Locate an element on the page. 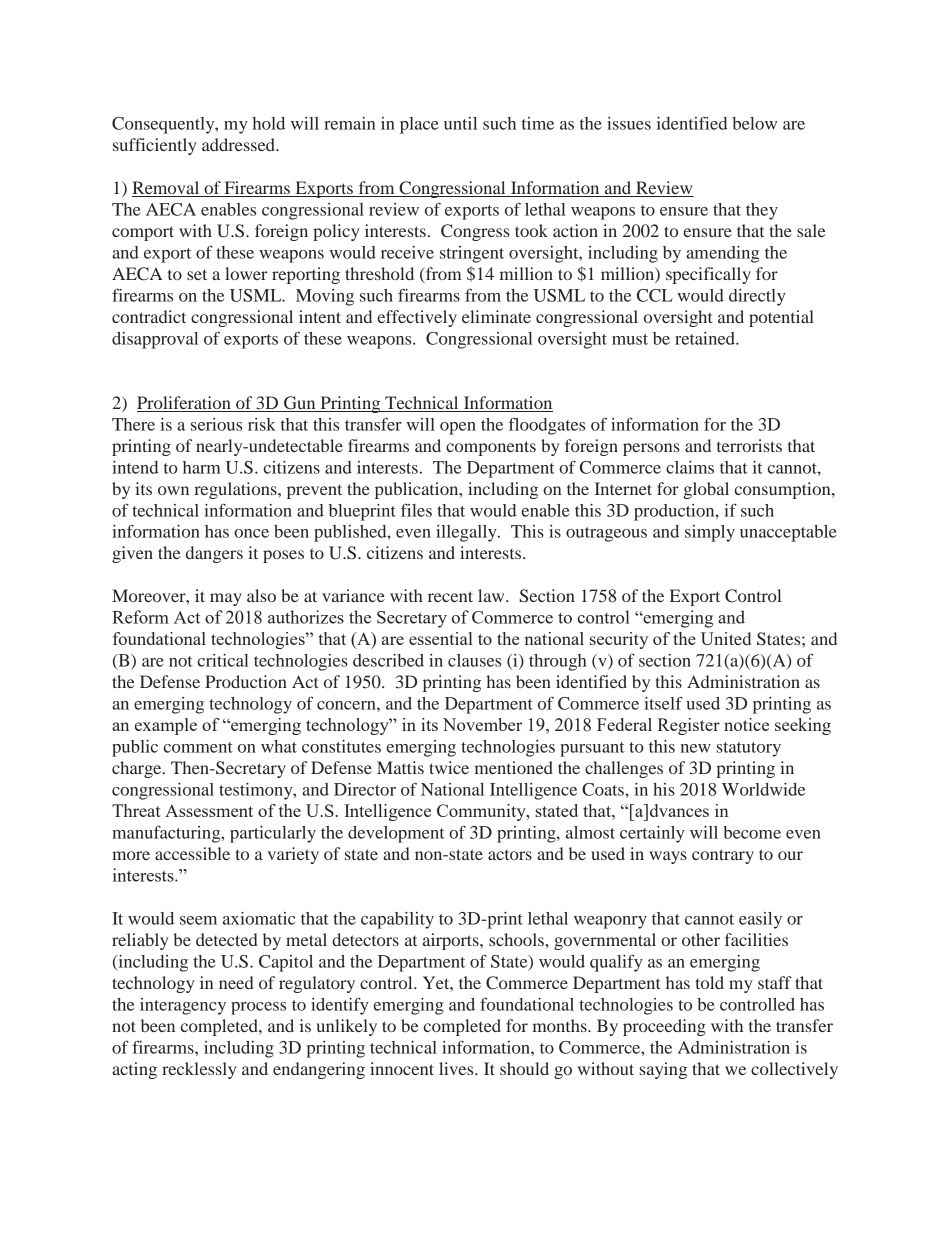  below is located at coordinates (754, 123).
